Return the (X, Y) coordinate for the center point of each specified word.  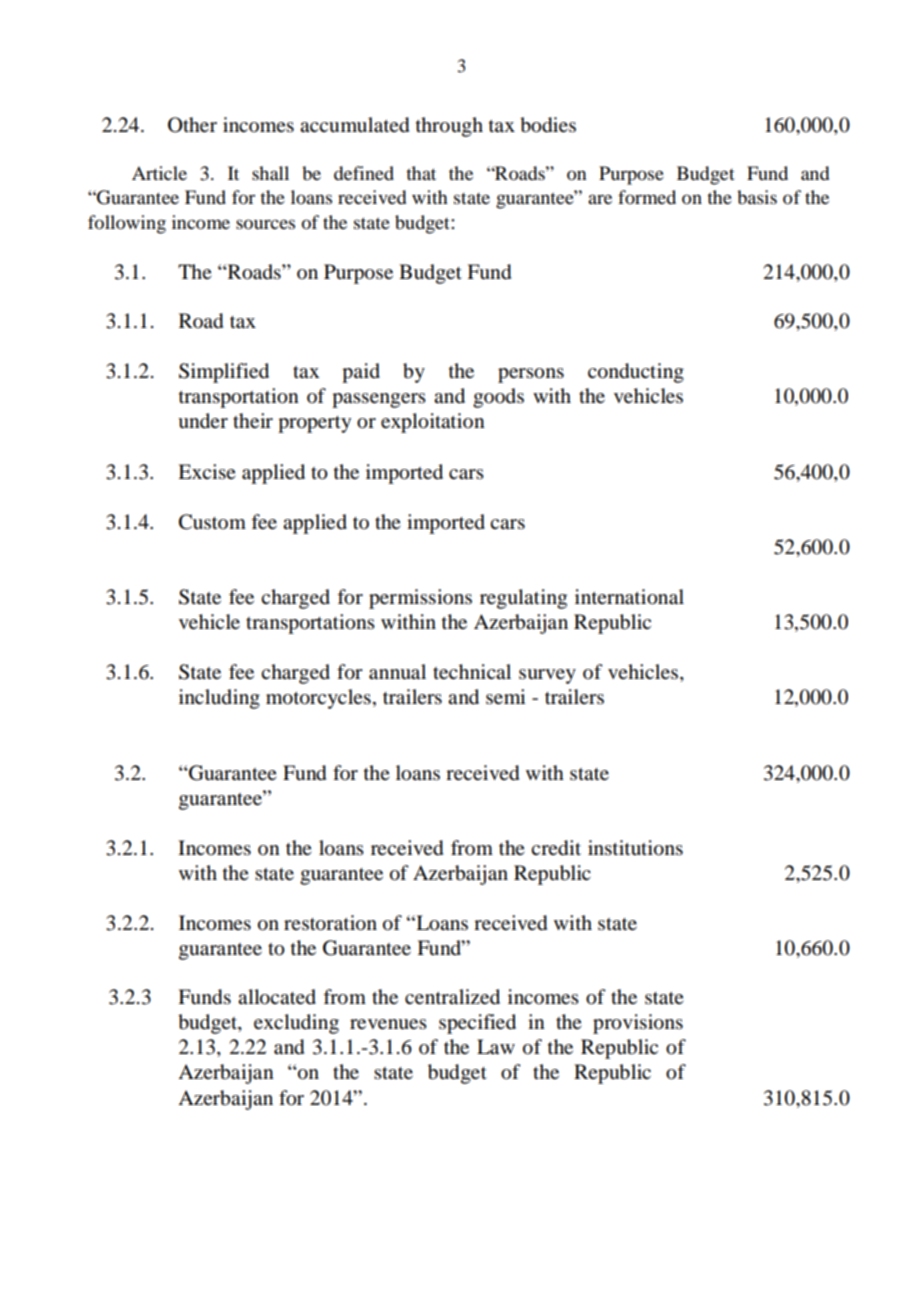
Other (192, 125)
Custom (212, 522)
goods (498, 398)
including (219, 699)
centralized (452, 997)
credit (556, 848)
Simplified (224, 373)
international (629, 597)
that (421, 173)
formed (647, 197)
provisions (638, 1024)
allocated (277, 997)
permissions (420, 599)
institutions (635, 848)
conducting (636, 373)
